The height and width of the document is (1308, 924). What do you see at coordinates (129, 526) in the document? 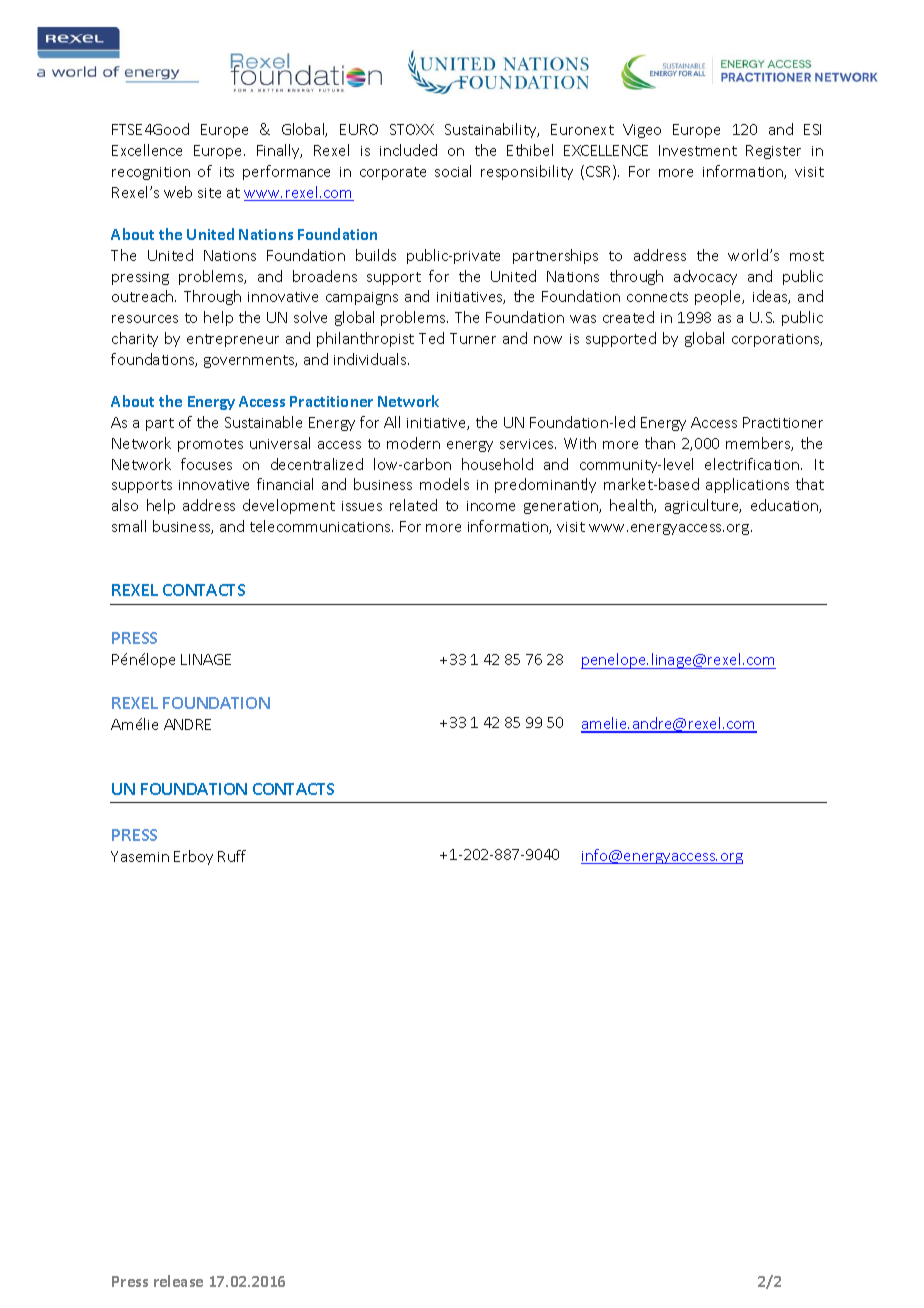
I see `small` at bounding box center [129, 526].
